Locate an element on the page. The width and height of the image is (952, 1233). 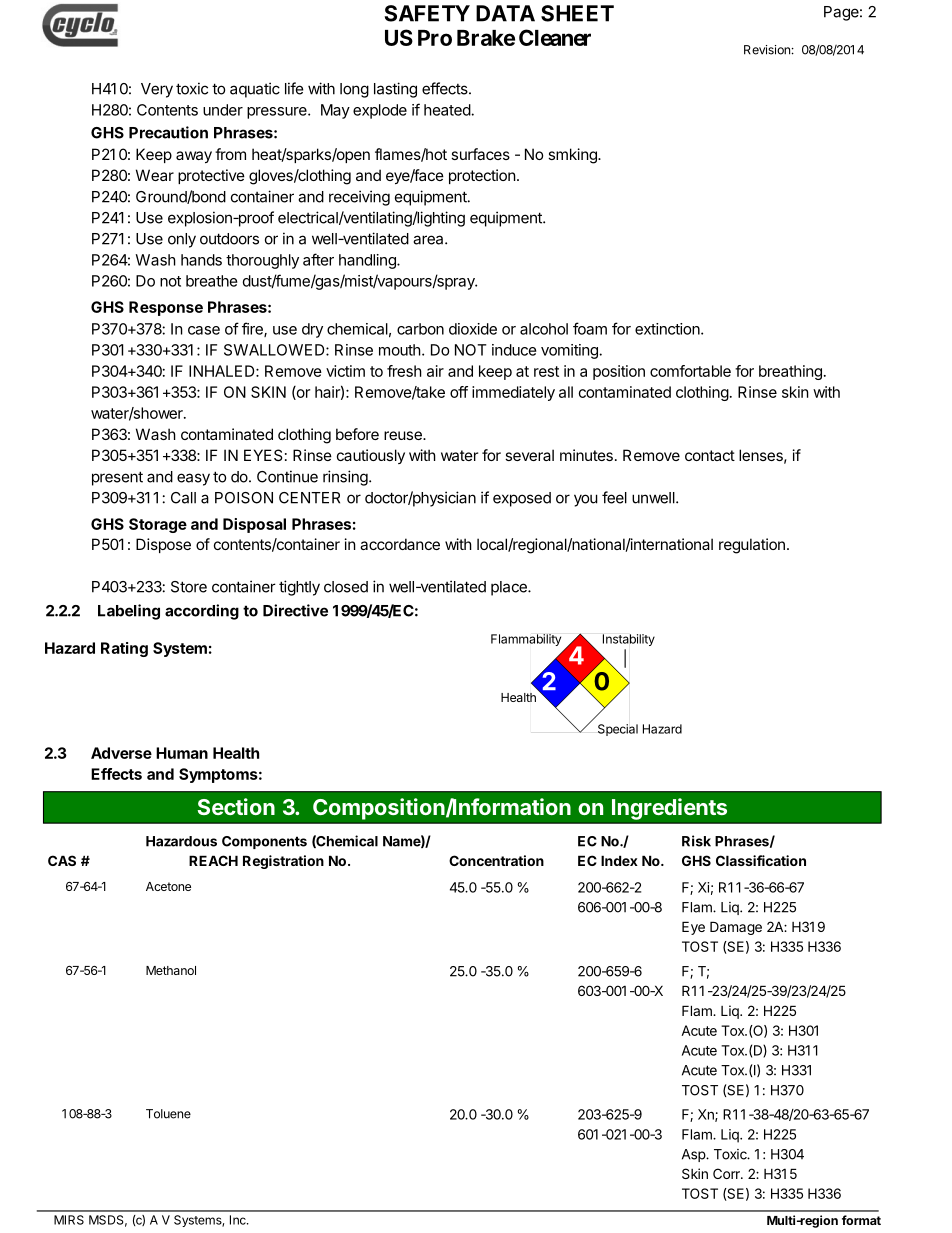
regulation is located at coordinates (752, 546).
